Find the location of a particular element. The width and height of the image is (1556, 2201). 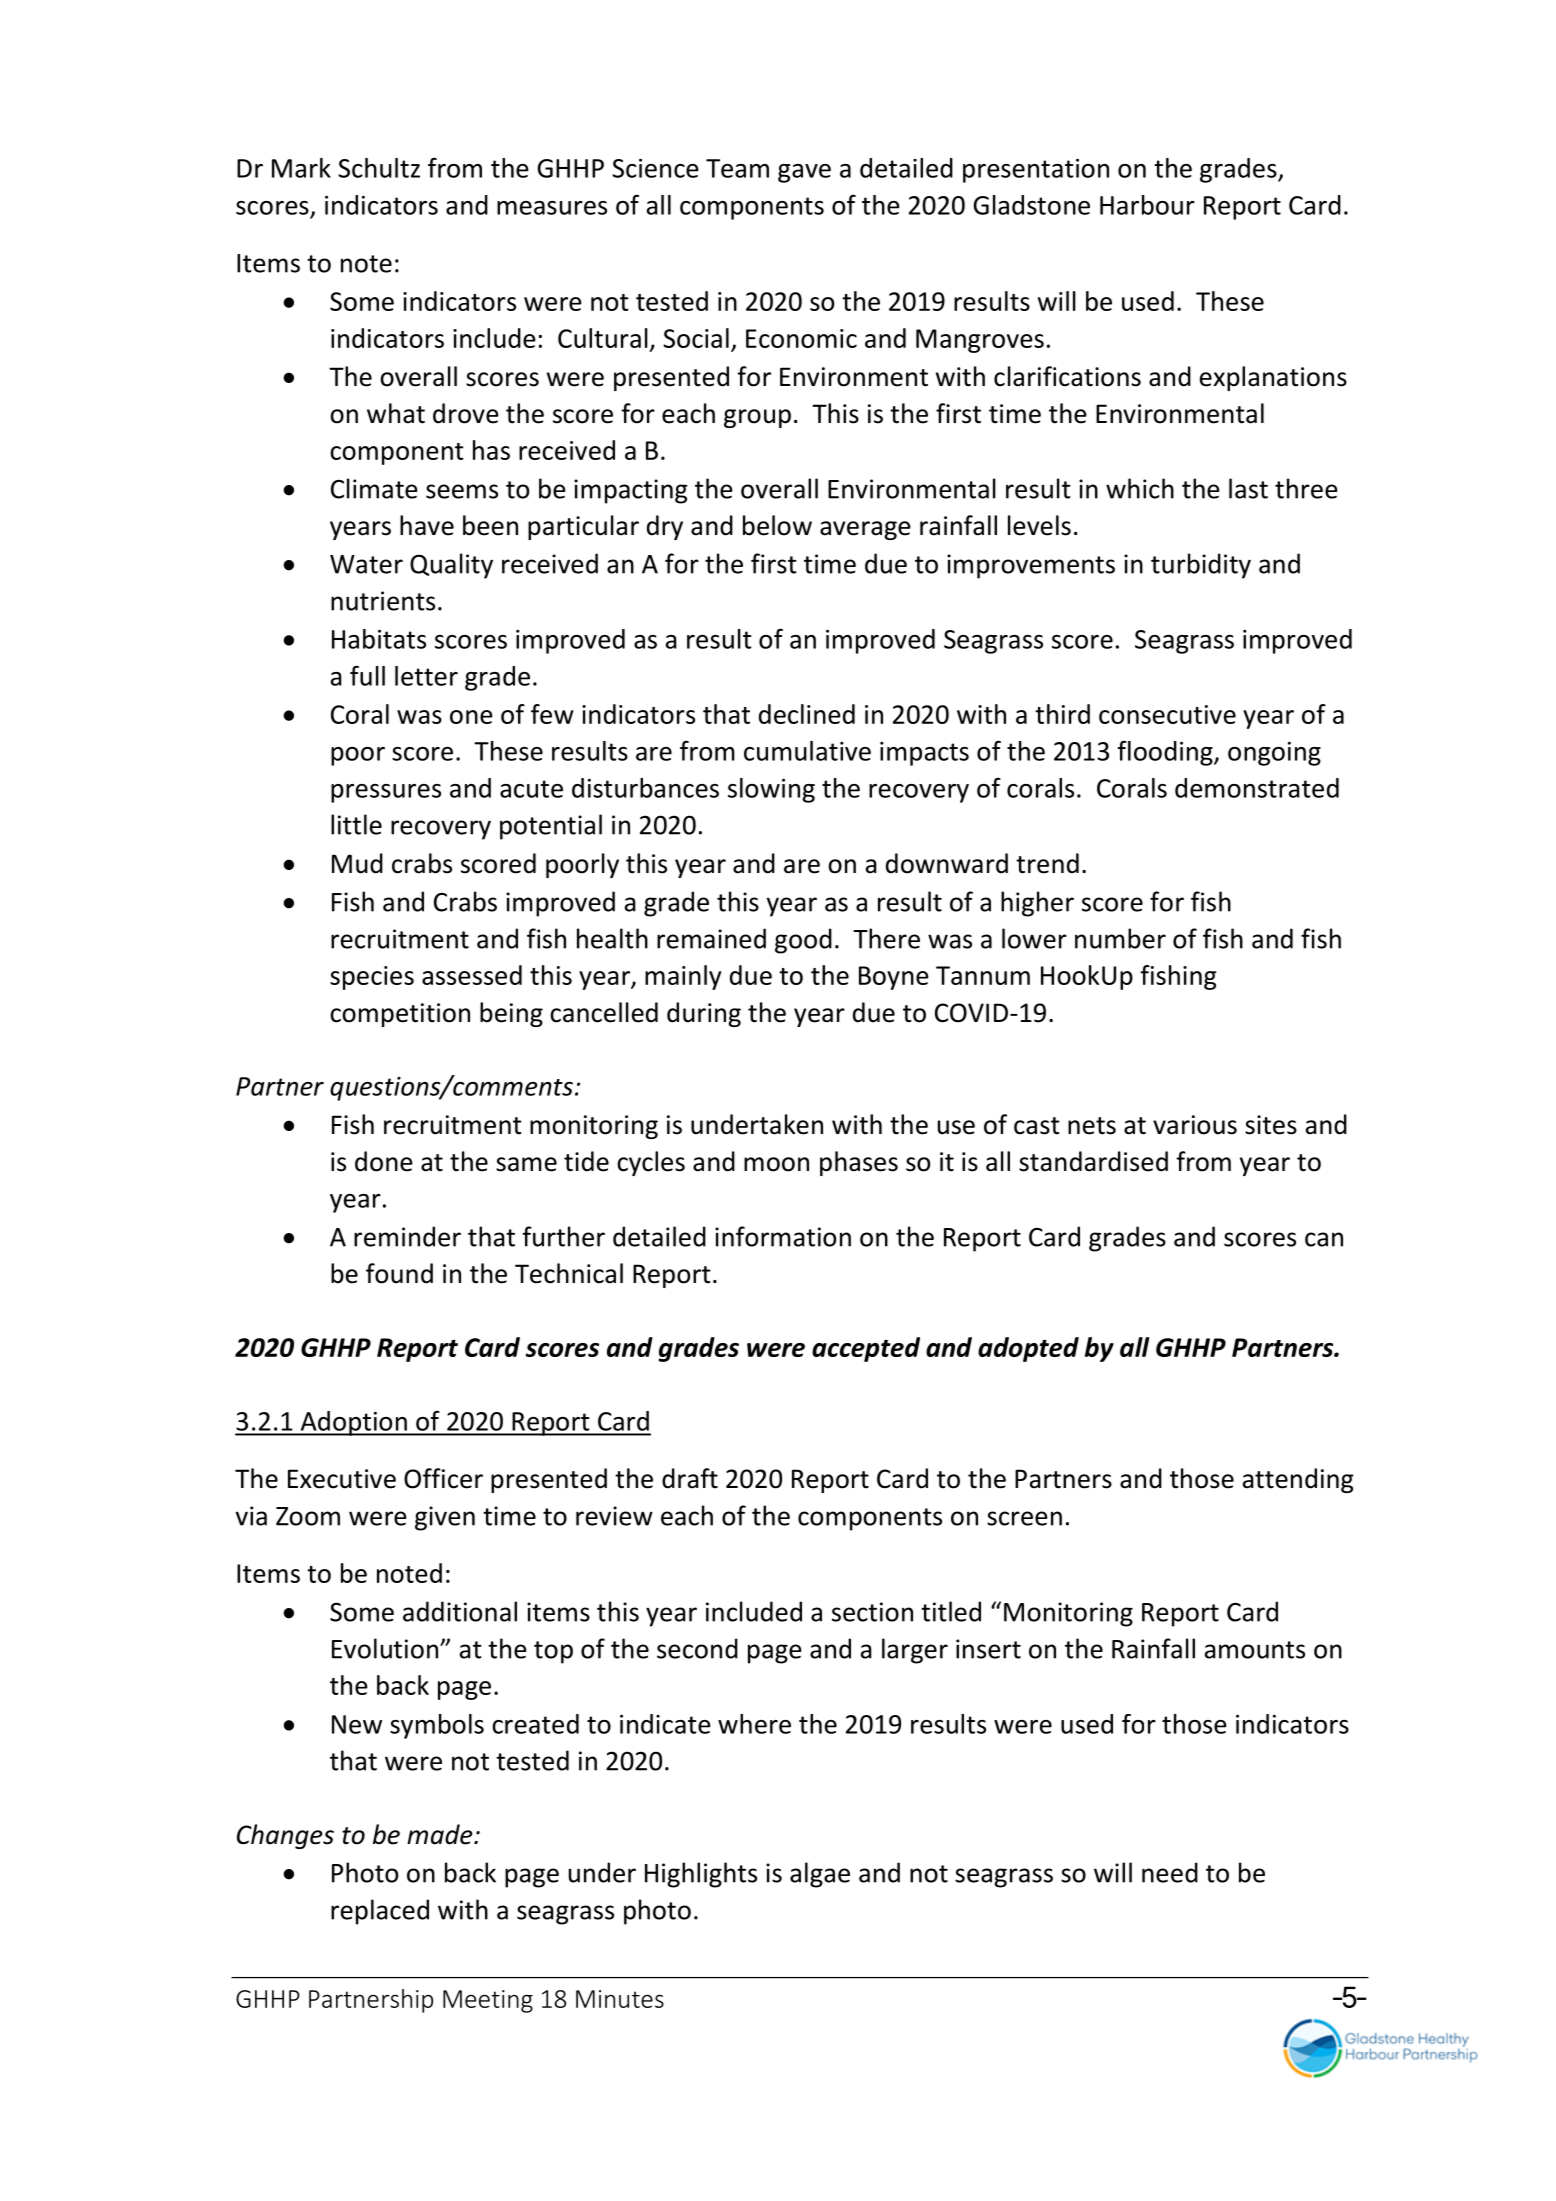

various is located at coordinates (1195, 1125).
